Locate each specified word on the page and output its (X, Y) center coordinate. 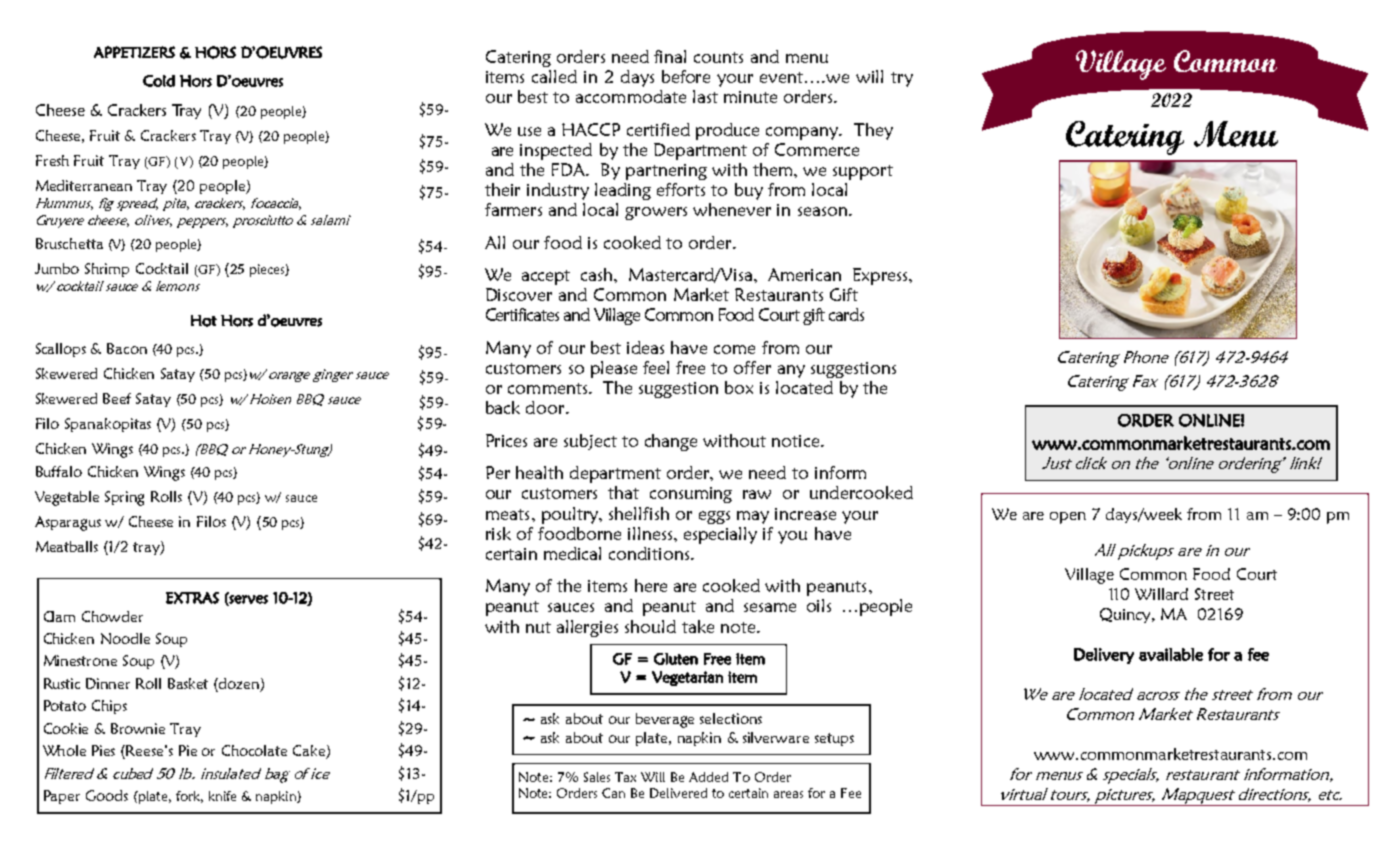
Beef (117, 398)
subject (590, 442)
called (554, 76)
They (873, 131)
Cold (159, 81)
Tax (625, 777)
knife (222, 796)
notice (797, 441)
